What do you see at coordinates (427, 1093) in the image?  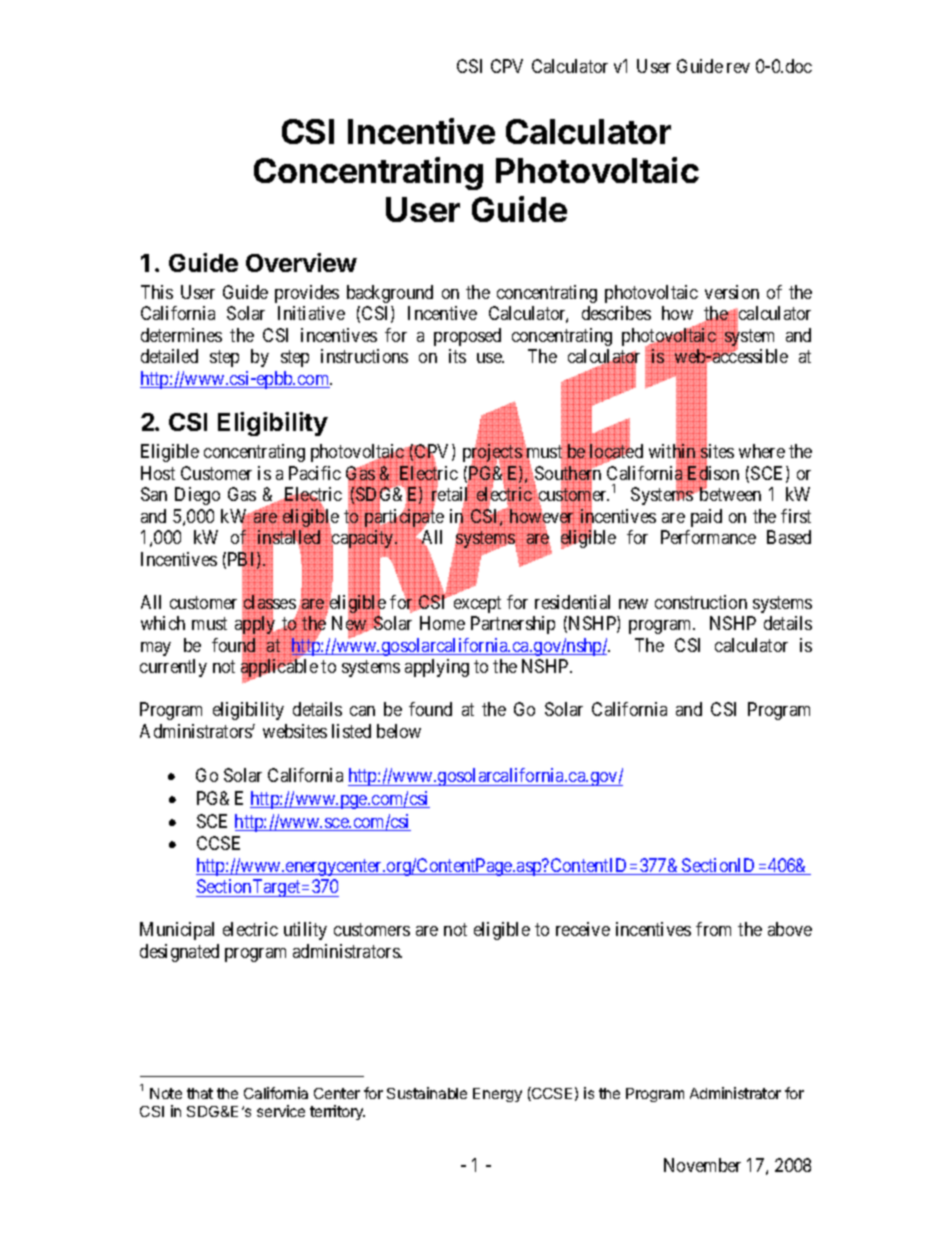 I see `Sustainable` at bounding box center [427, 1093].
